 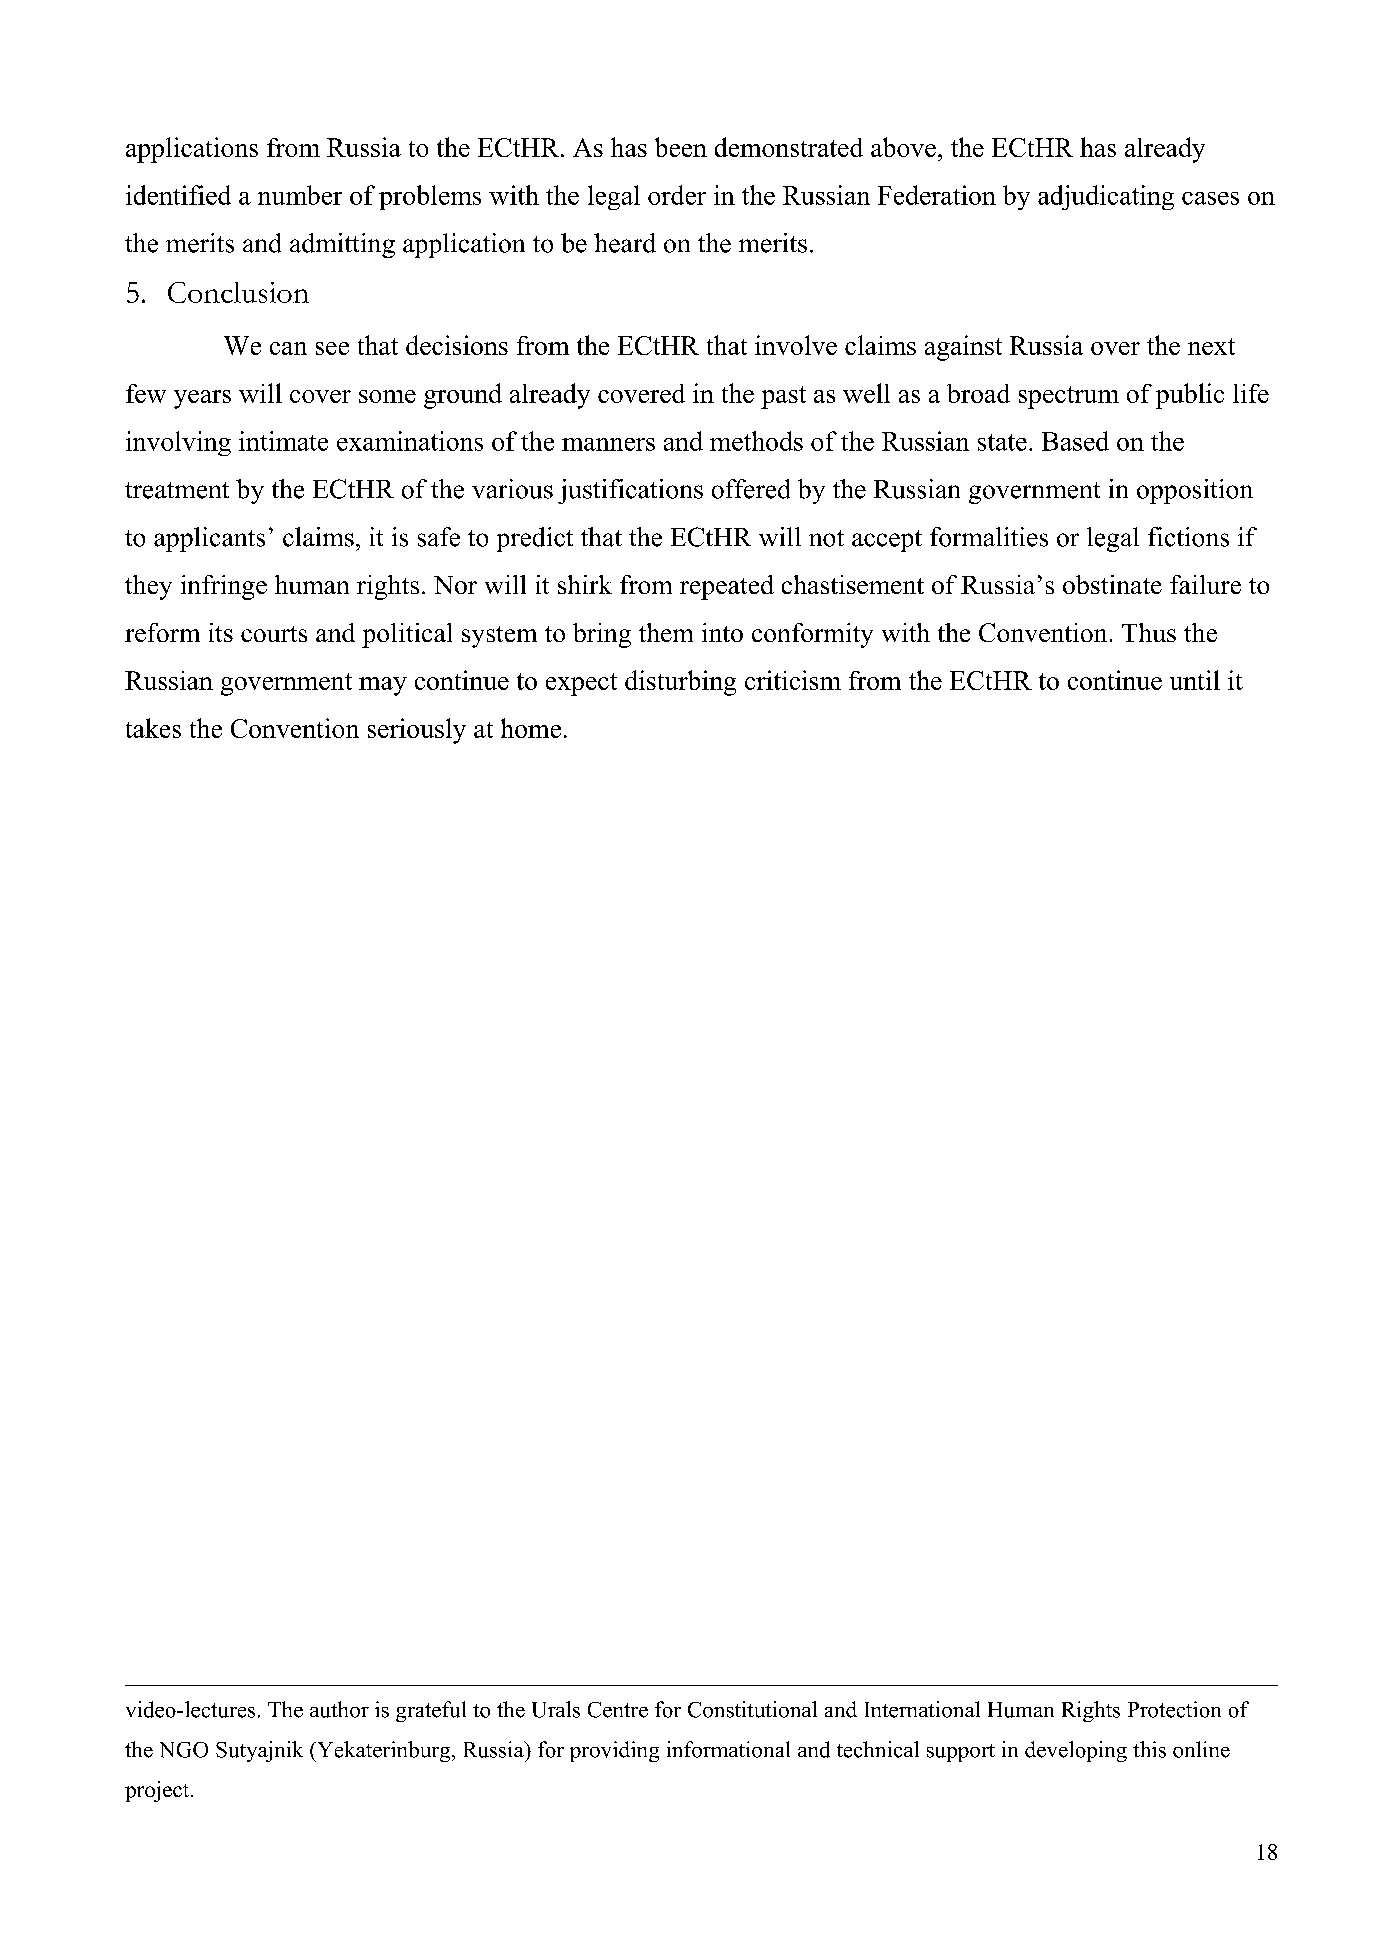 I want to click on number, so click(x=300, y=195).
